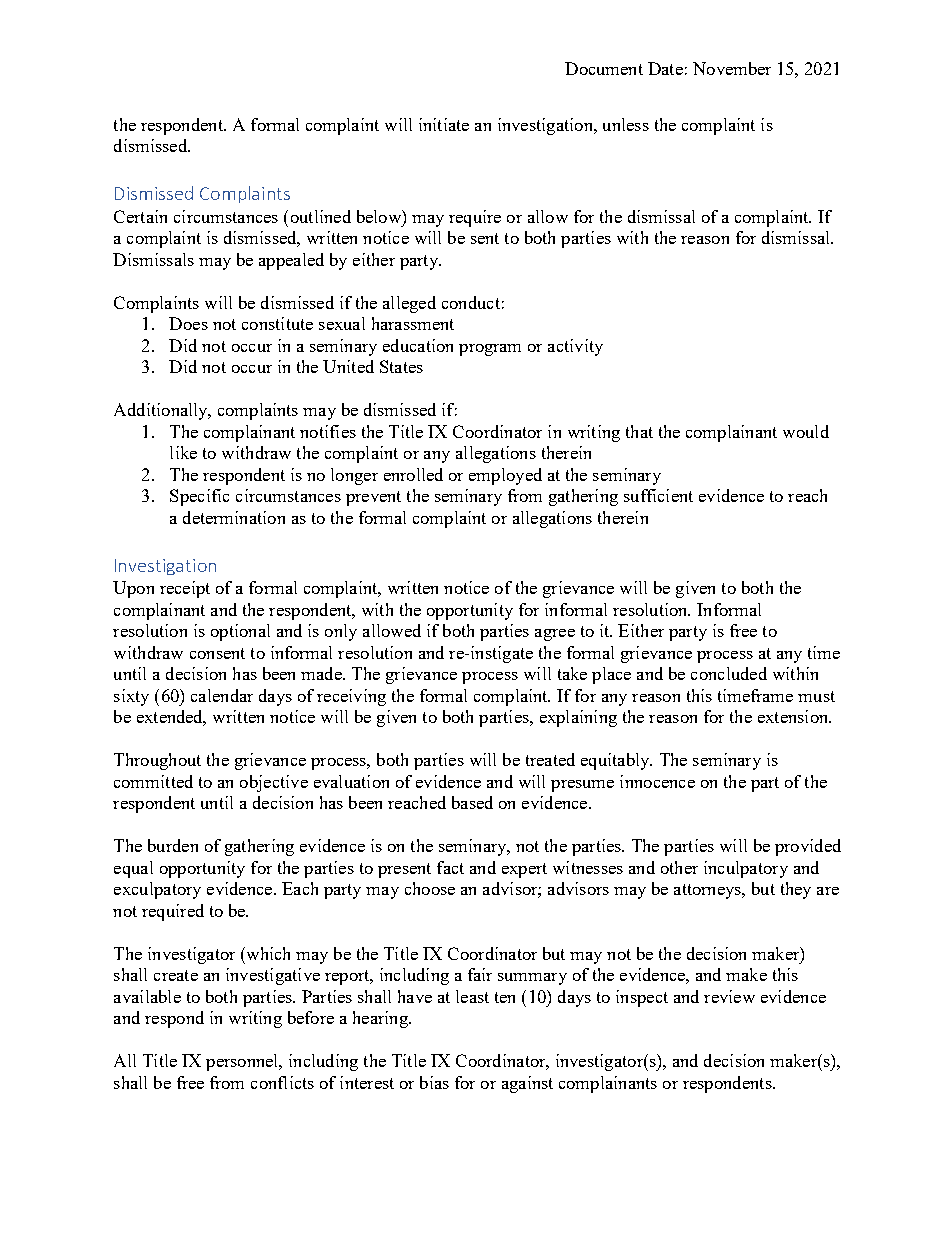 The image size is (952, 1233). Describe the element at coordinates (162, 411) in the page. I see `Additionally` at that location.
